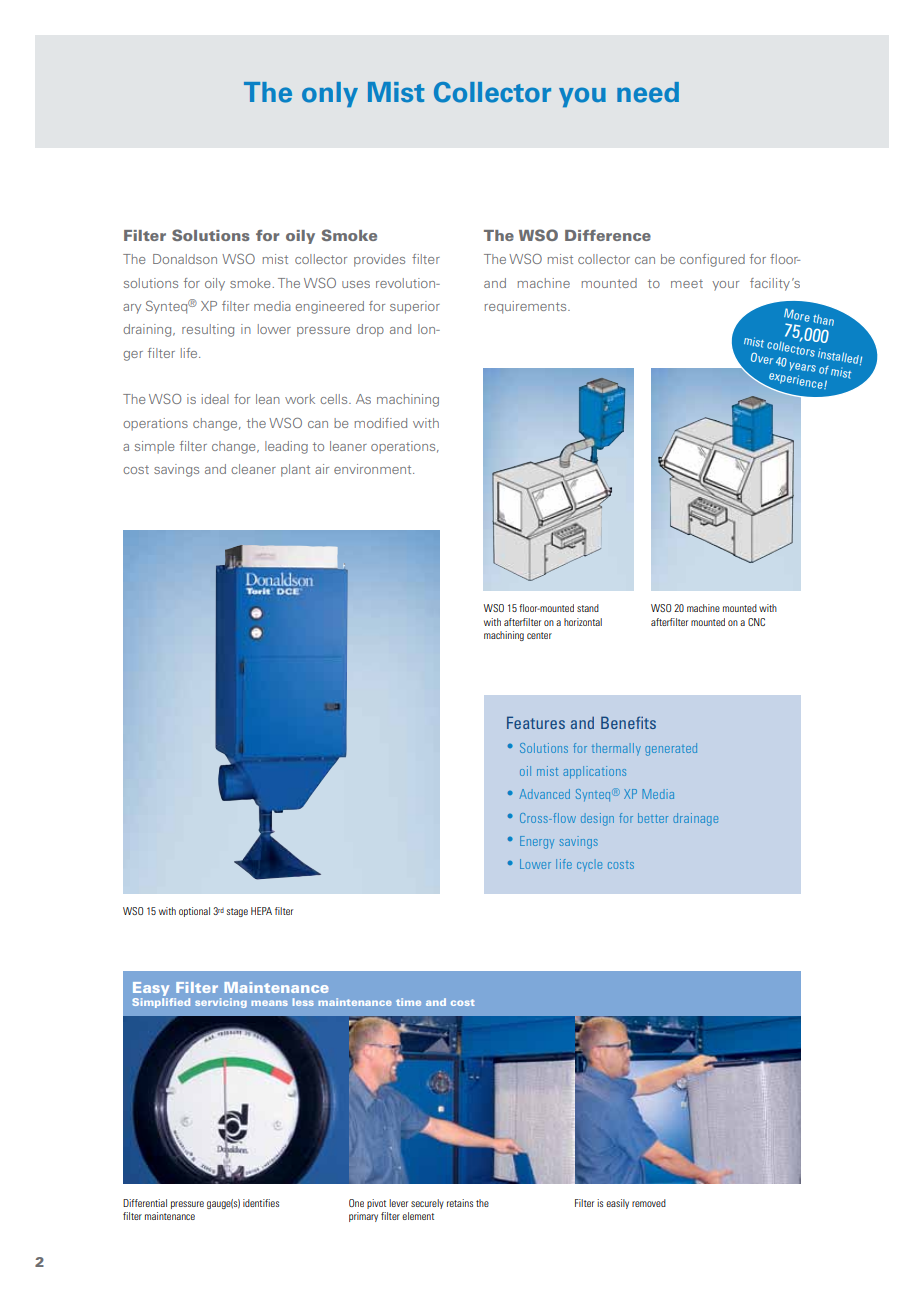 Image resolution: width=924 pixels, height=1308 pixels. Describe the element at coordinates (261, 1203) in the document. I see `identifies` at that location.
